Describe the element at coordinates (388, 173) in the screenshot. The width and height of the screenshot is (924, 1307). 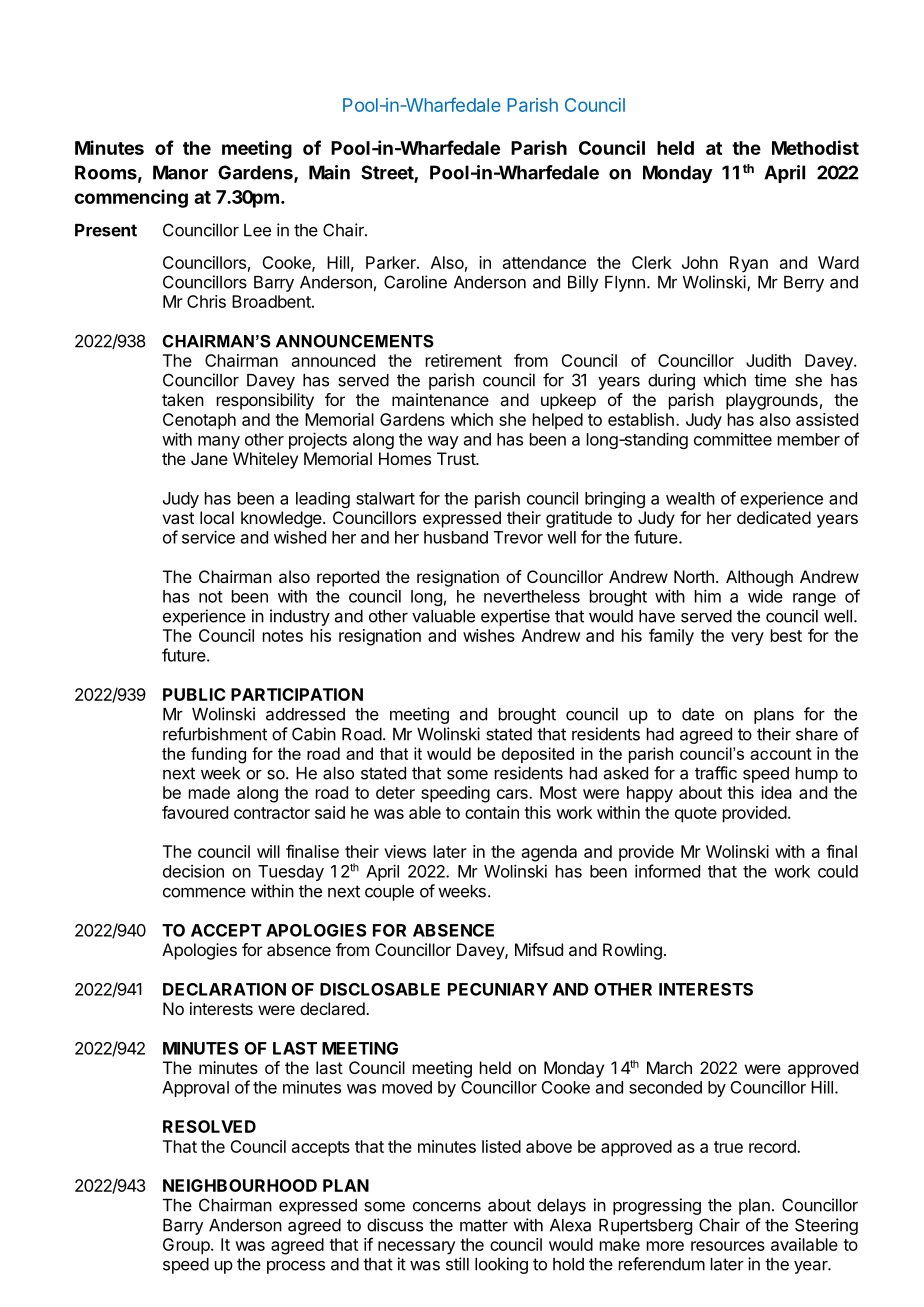
I see `Street` at that location.
